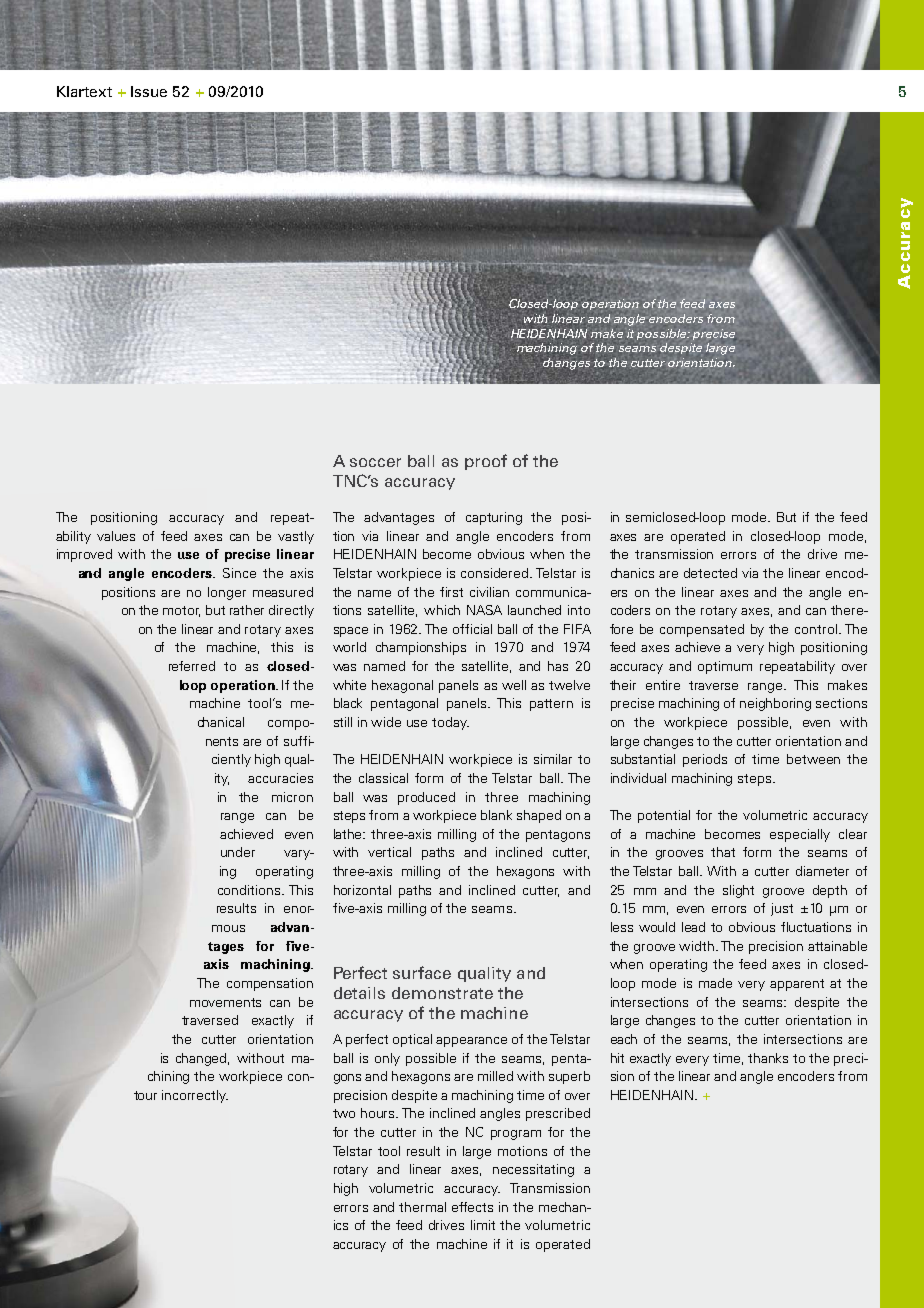 This image has height=1308, width=924. What do you see at coordinates (558, 1114) in the image?
I see `prescribed` at bounding box center [558, 1114].
